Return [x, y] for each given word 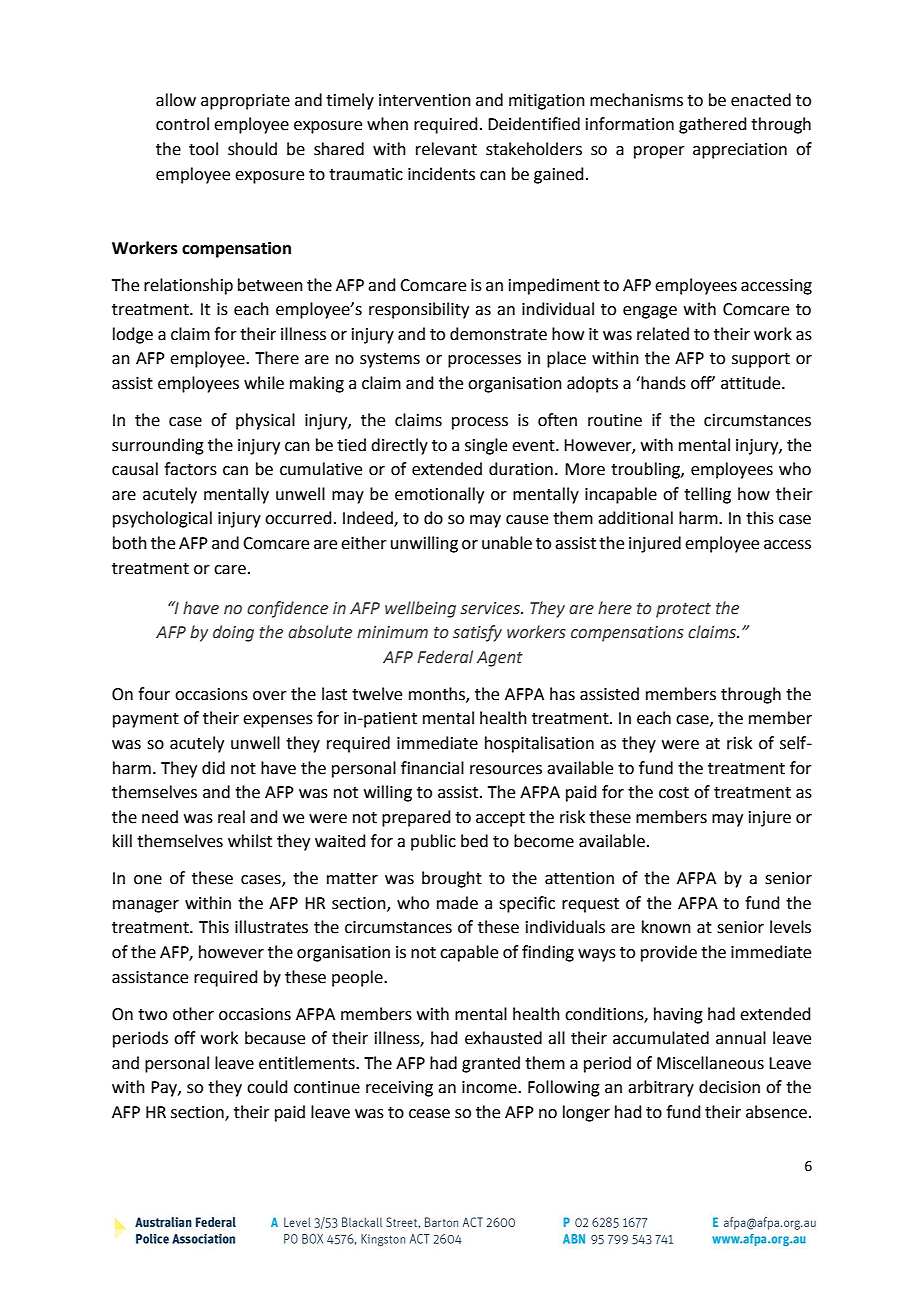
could [267, 1087]
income [490, 1087]
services [491, 608]
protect [683, 610]
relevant [446, 149]
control [182, 124]
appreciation [740, 151]
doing [233, 633]
